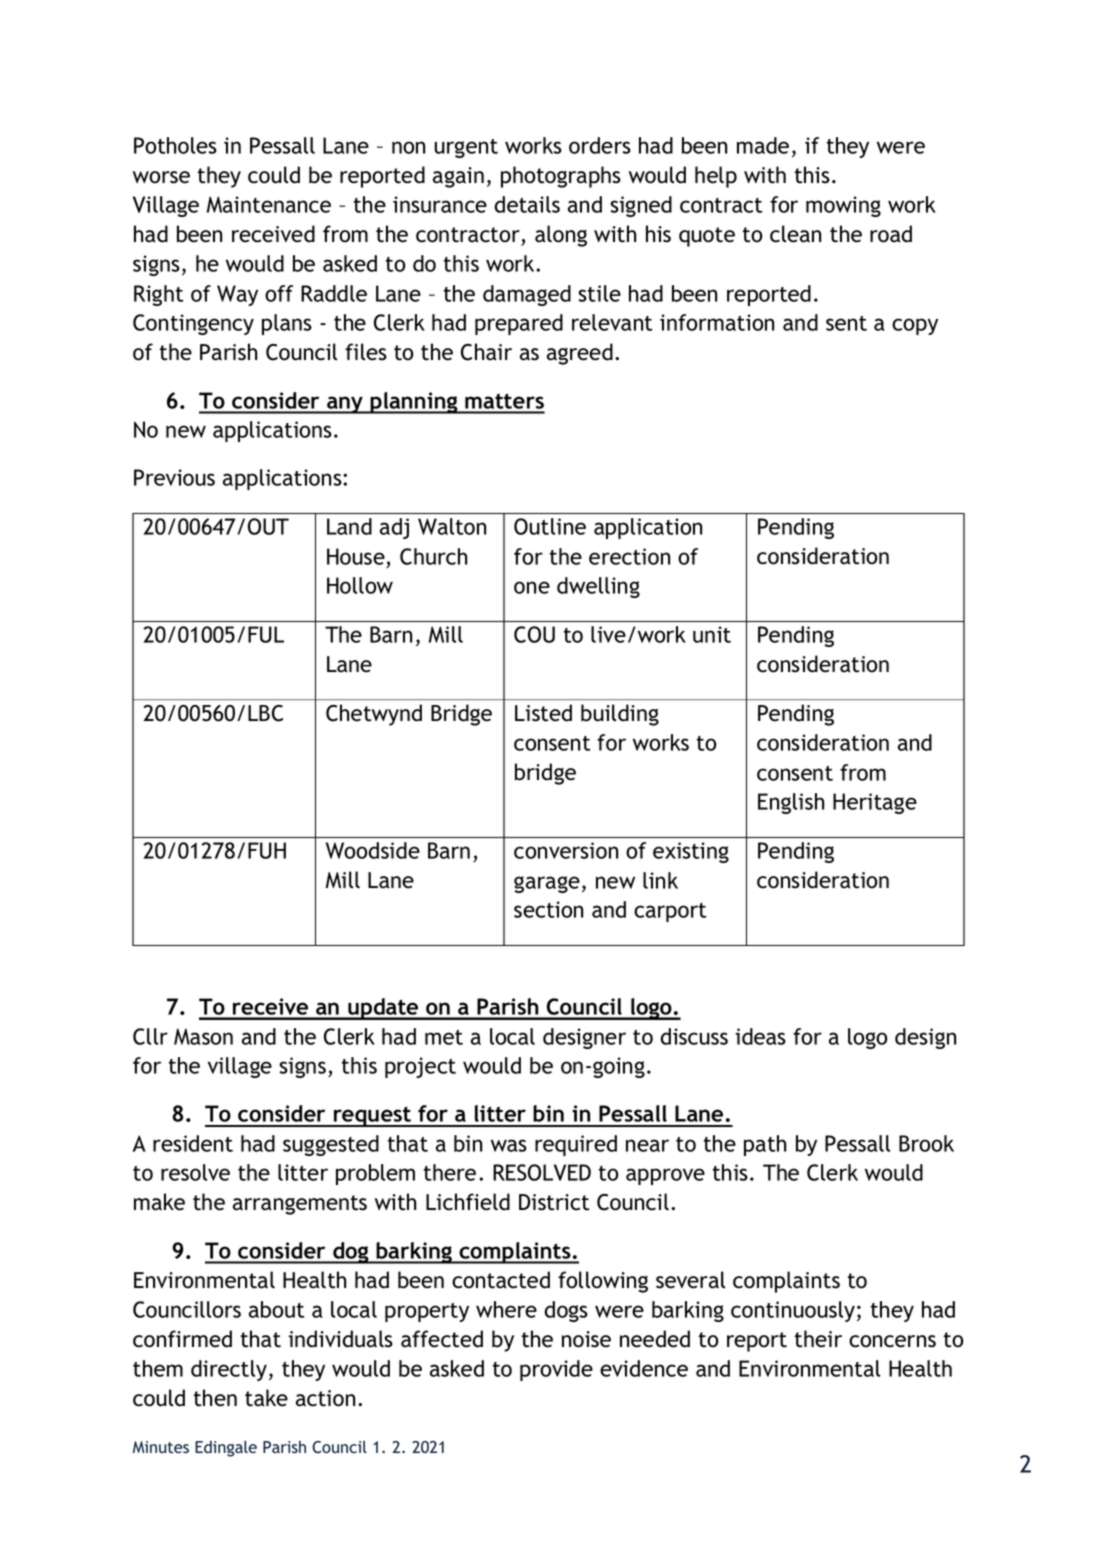  Describe the element at coordinates (561, 177) in the screenshot. I see `photographs` at that location.
